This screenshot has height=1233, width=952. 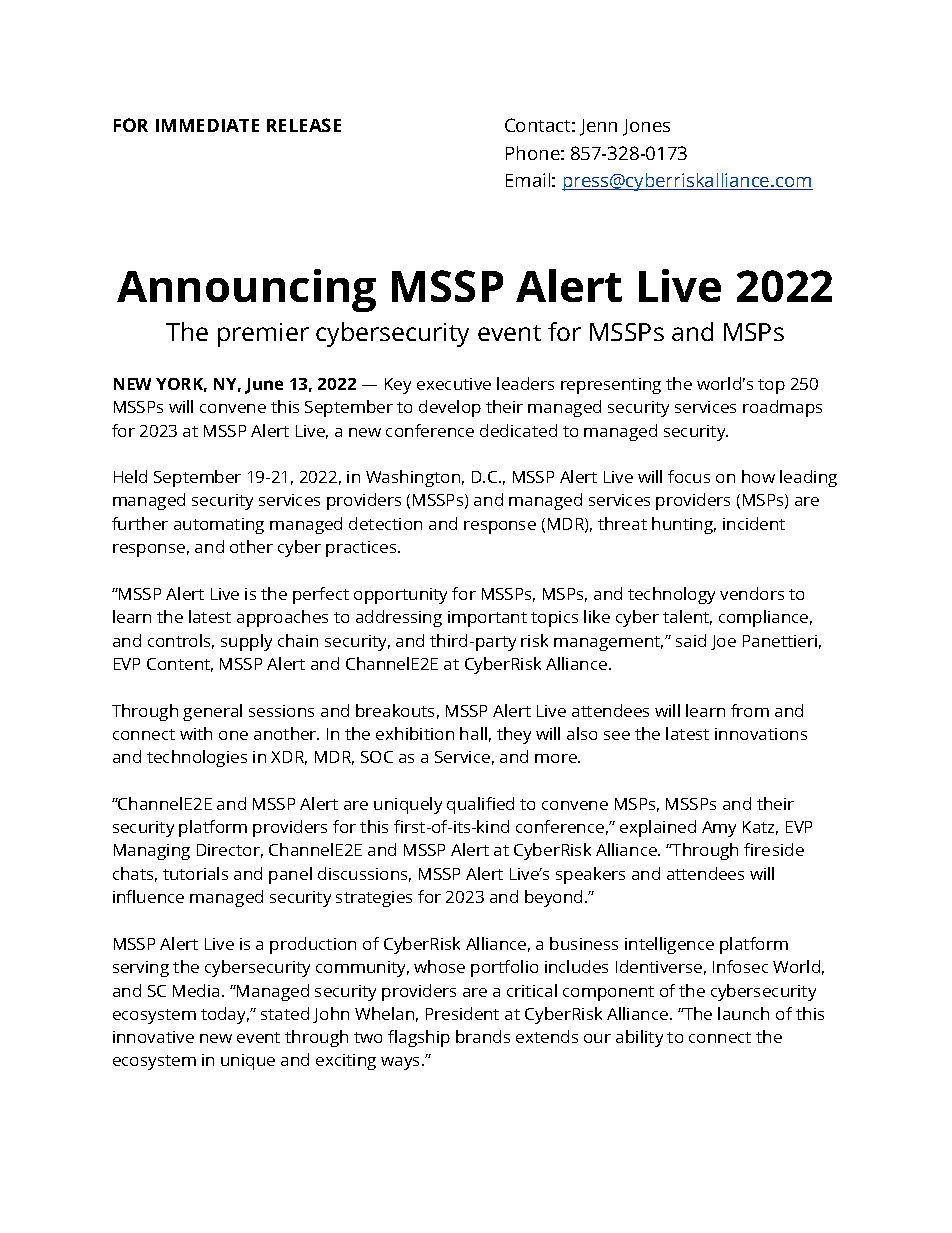 What do you see at coordinates (304, 125) in the screenshot?
I see `RELEASE` at bounding box center [304, 125].
